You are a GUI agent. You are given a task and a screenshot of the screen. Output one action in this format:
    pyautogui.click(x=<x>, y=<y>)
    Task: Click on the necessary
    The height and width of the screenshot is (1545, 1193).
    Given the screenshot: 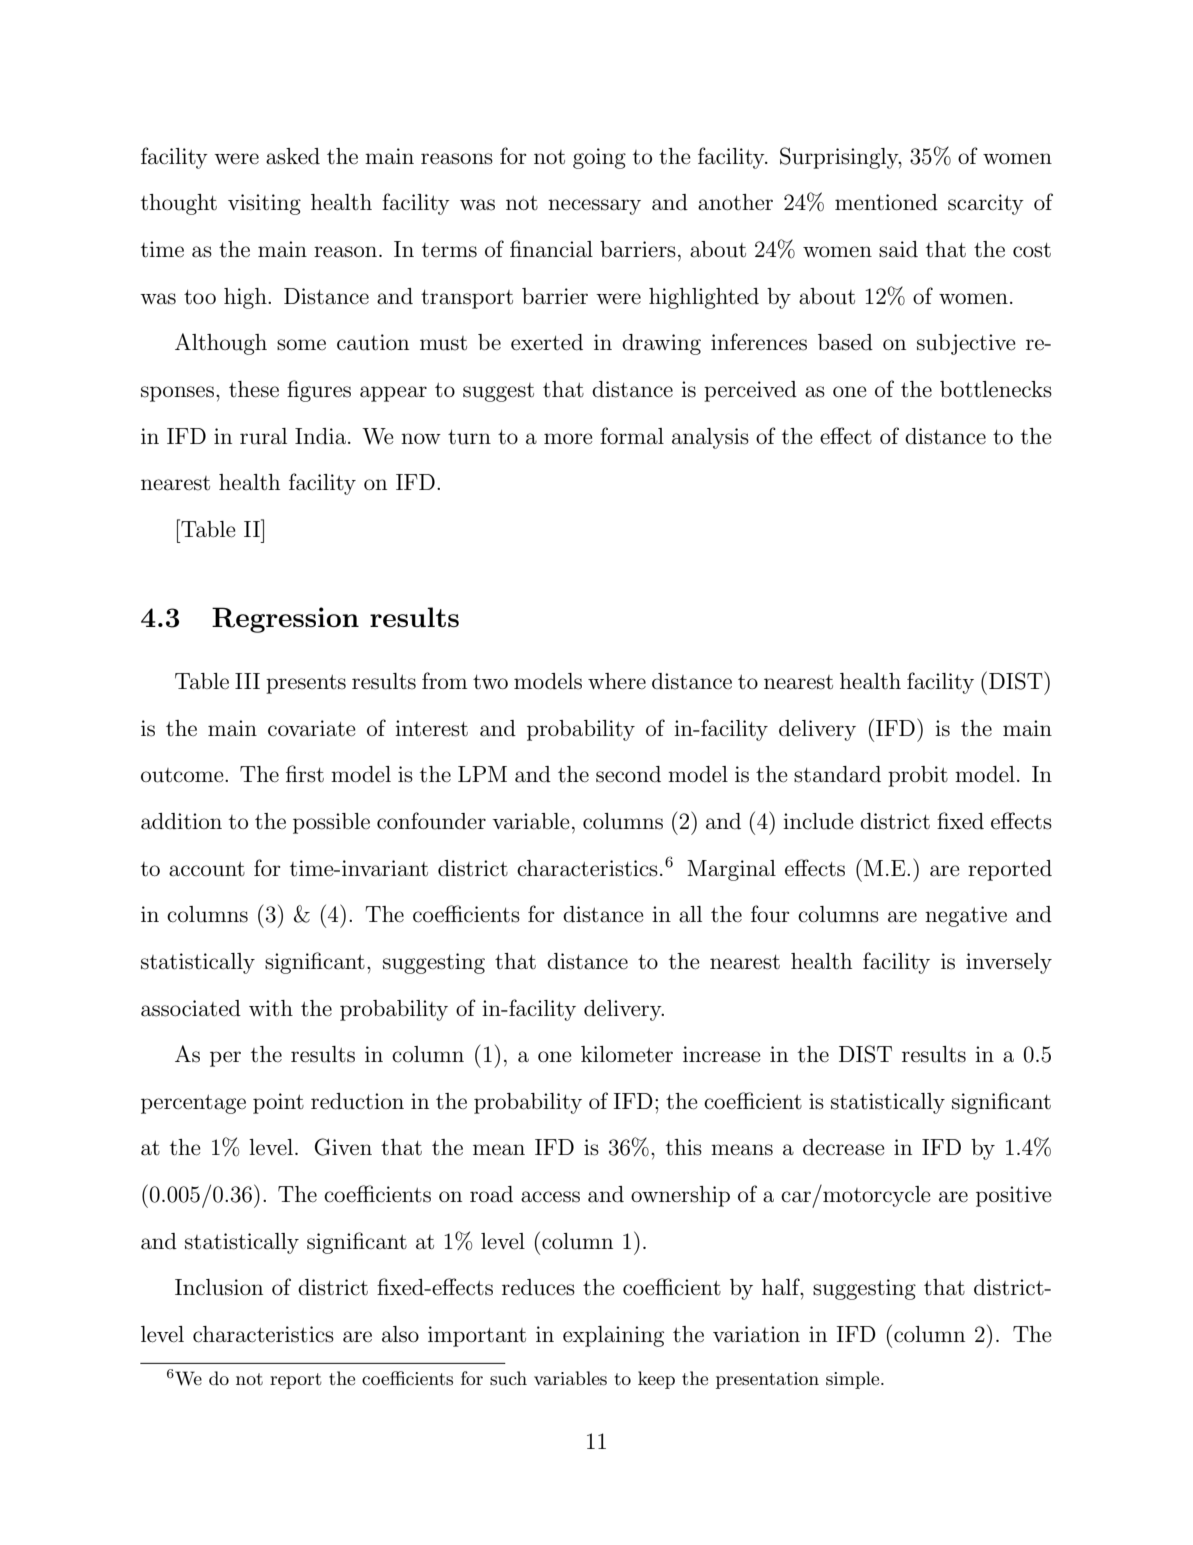 What is the action you would take?
    pyautogui.click(x=594, y=207)
